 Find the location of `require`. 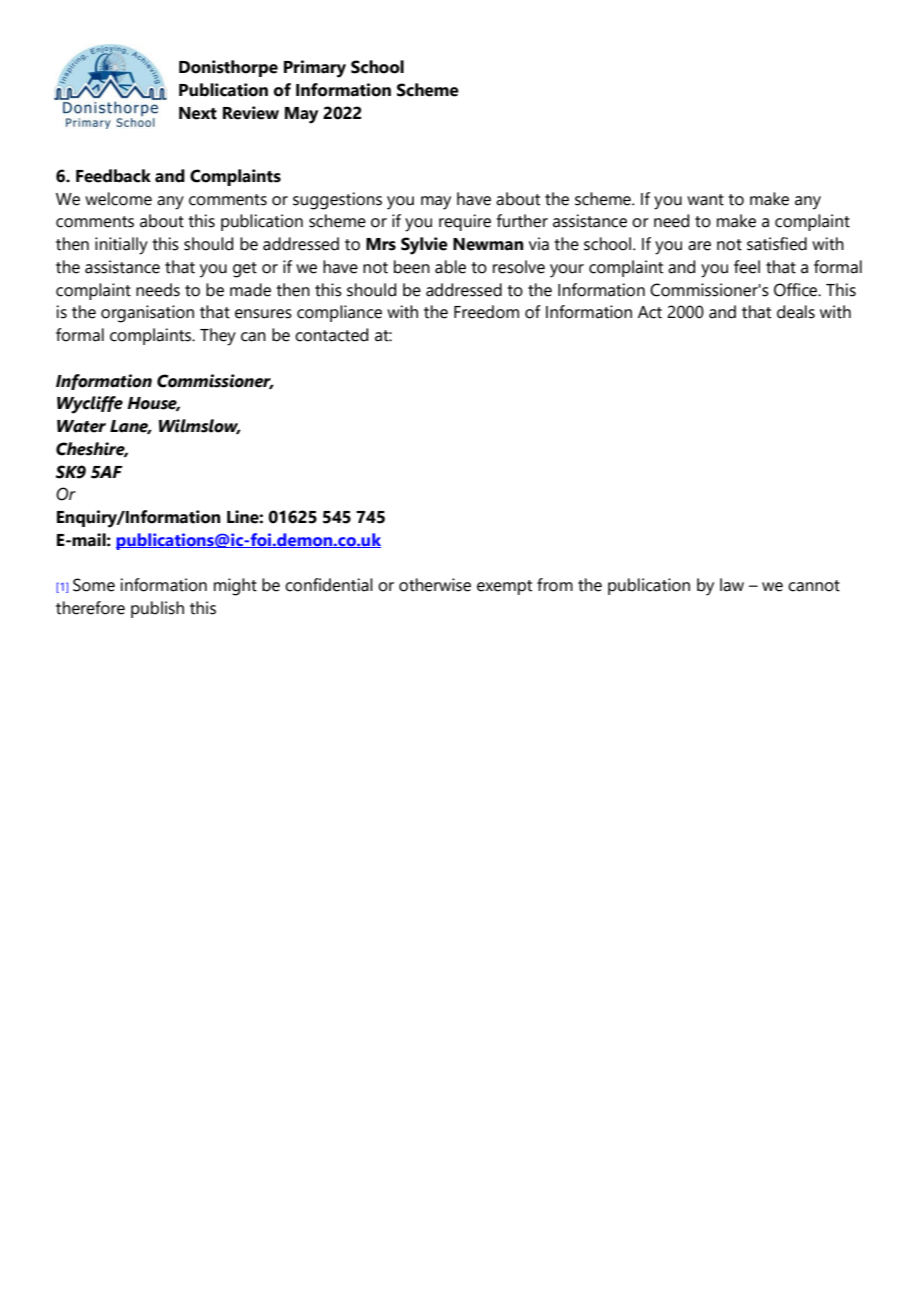

require is located at coordinates (465, 222).
